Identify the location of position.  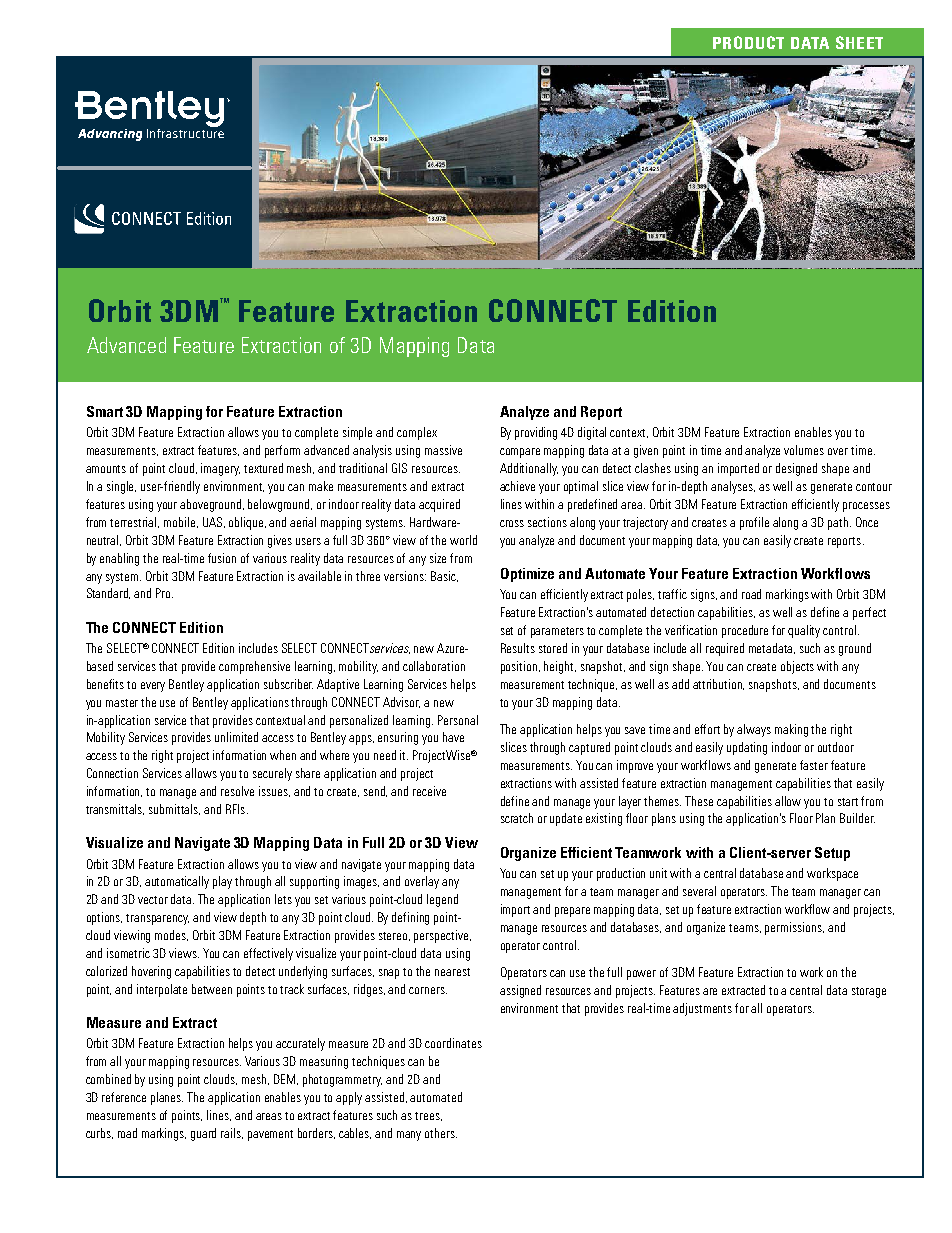
(520, 667).
